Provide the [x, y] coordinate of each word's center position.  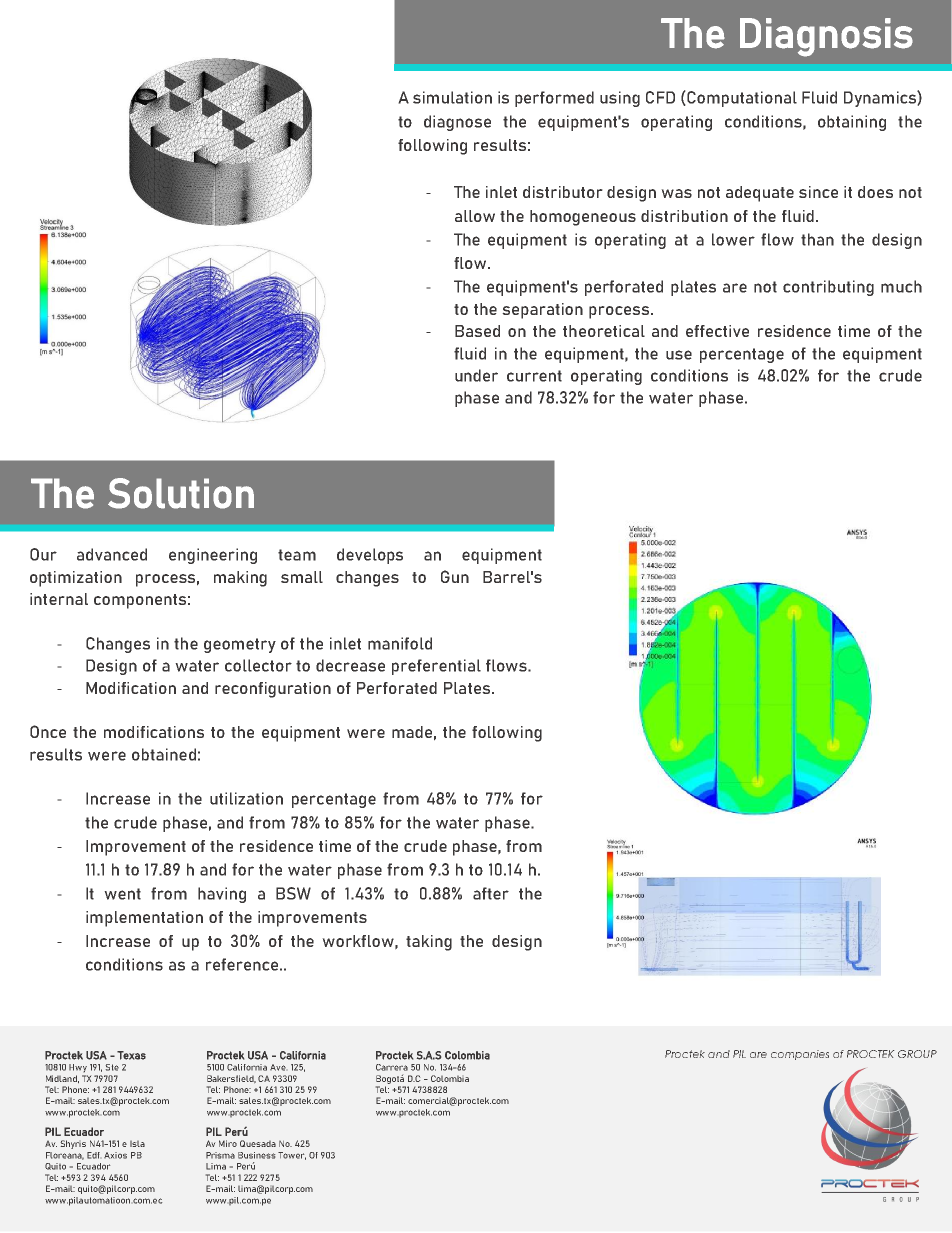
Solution [181, 493]
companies [800, 1055]
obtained [164, 754]
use [679, 355]
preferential [436, 667]
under [476, 375]
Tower [292, 1156]
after [491, 893]
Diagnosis [826, 37]
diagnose [457, 123]
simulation [452, 97]
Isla [137, 1144]
